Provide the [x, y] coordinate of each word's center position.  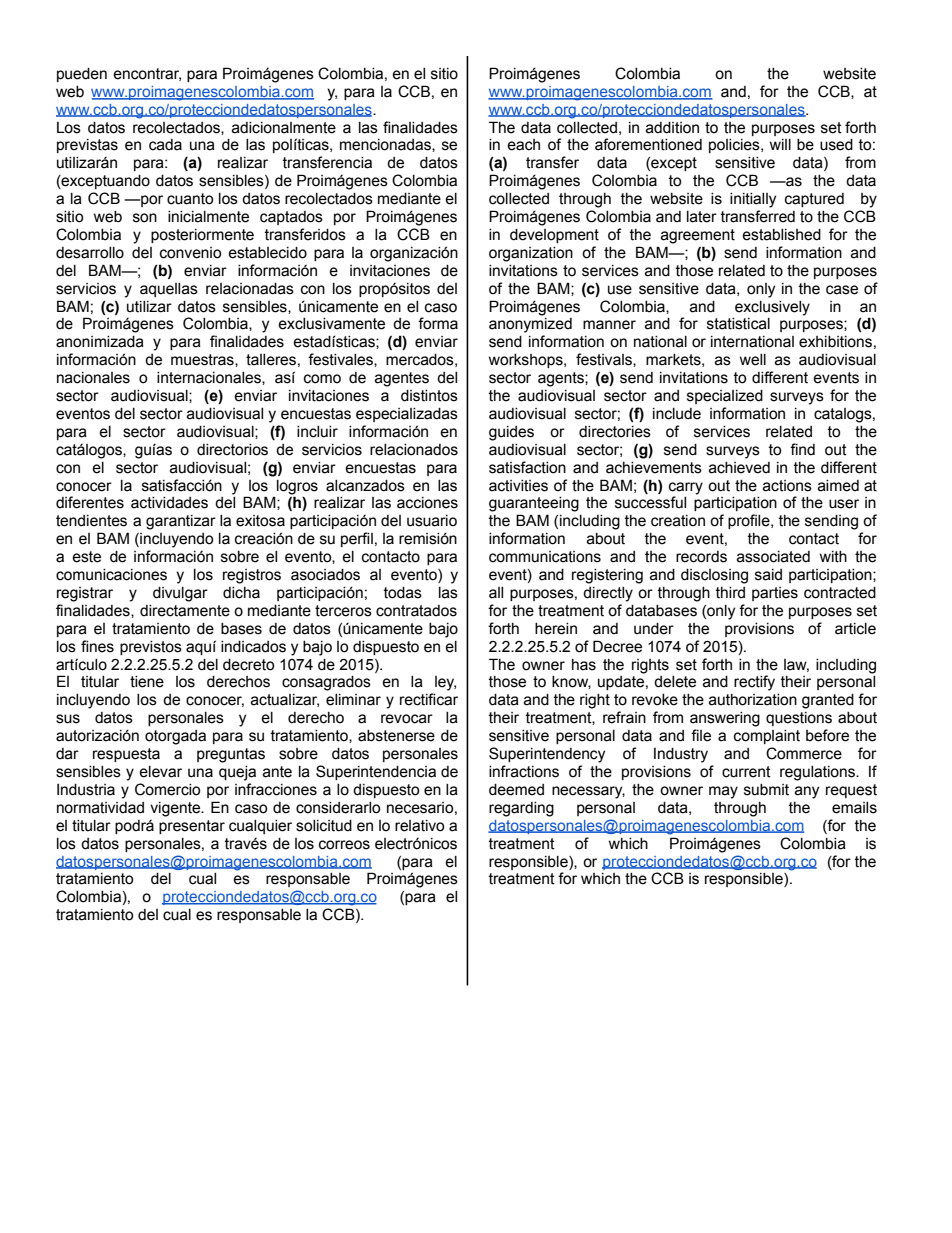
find [802, 449]
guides [511, 433]
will [780, 144]
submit [766, 790]
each [523, 145]
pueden [82, 75]
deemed [516, 790]
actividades [169, 503]
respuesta [126, 755]
